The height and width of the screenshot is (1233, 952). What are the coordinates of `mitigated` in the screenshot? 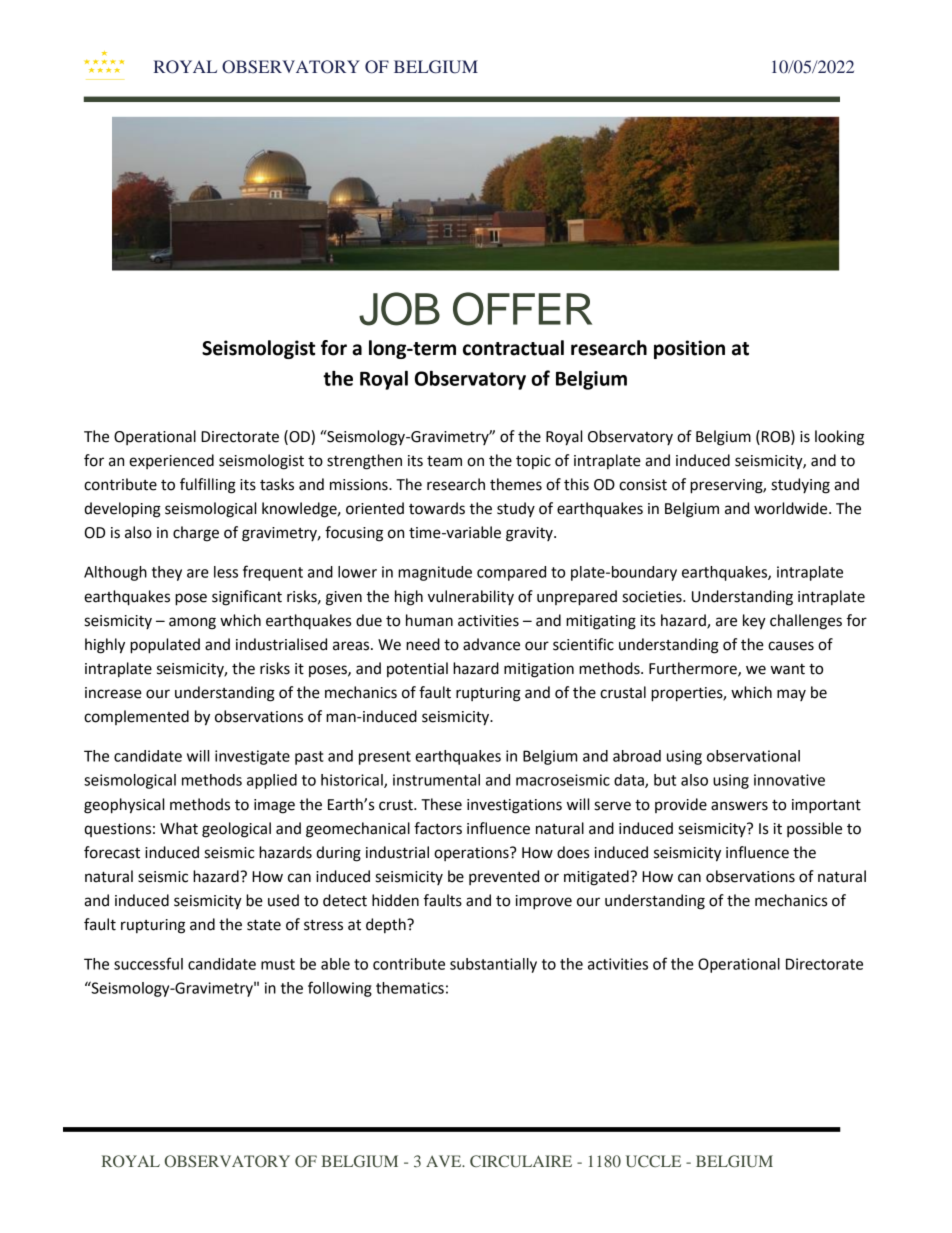 It's located at (596, 878).
